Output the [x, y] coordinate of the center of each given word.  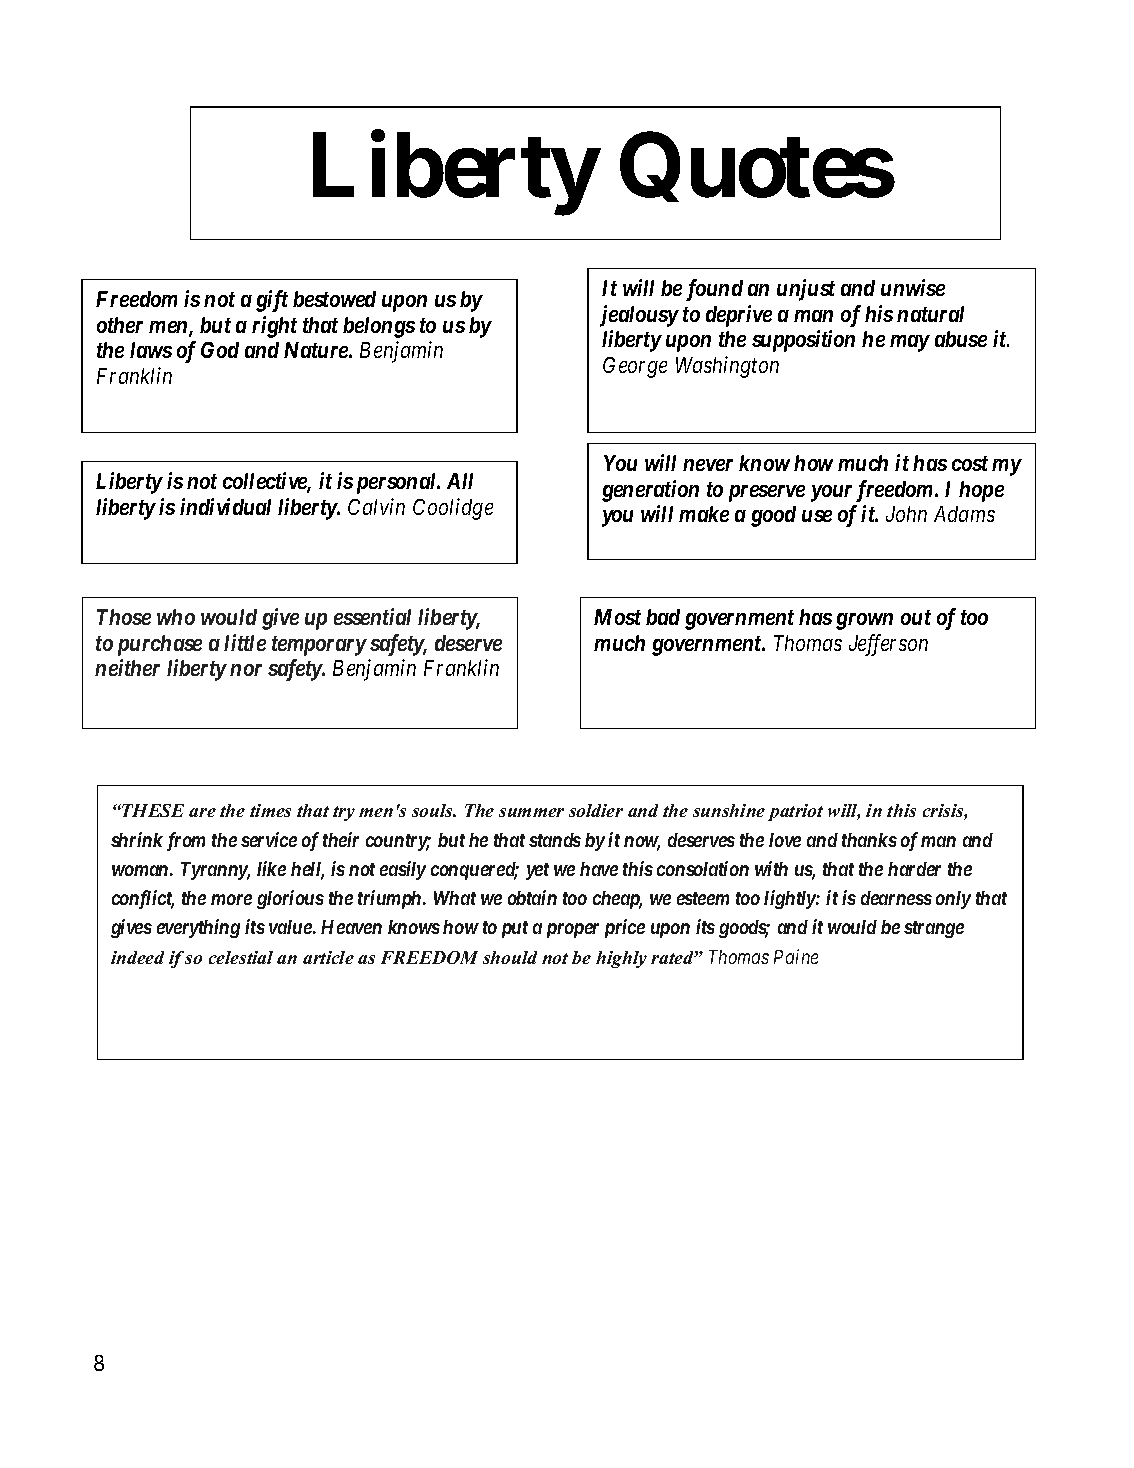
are [202, 812]
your [831, 493]
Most [617, 617]
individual [225, 506]
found [714, 290]
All [460, 481]
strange [934, 929]
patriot [795, 812]
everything [198, 928]
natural [930, 314]
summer [531, 812]
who [176, 617]
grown [864, 621]
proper [573, 930]
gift [272, 301]
